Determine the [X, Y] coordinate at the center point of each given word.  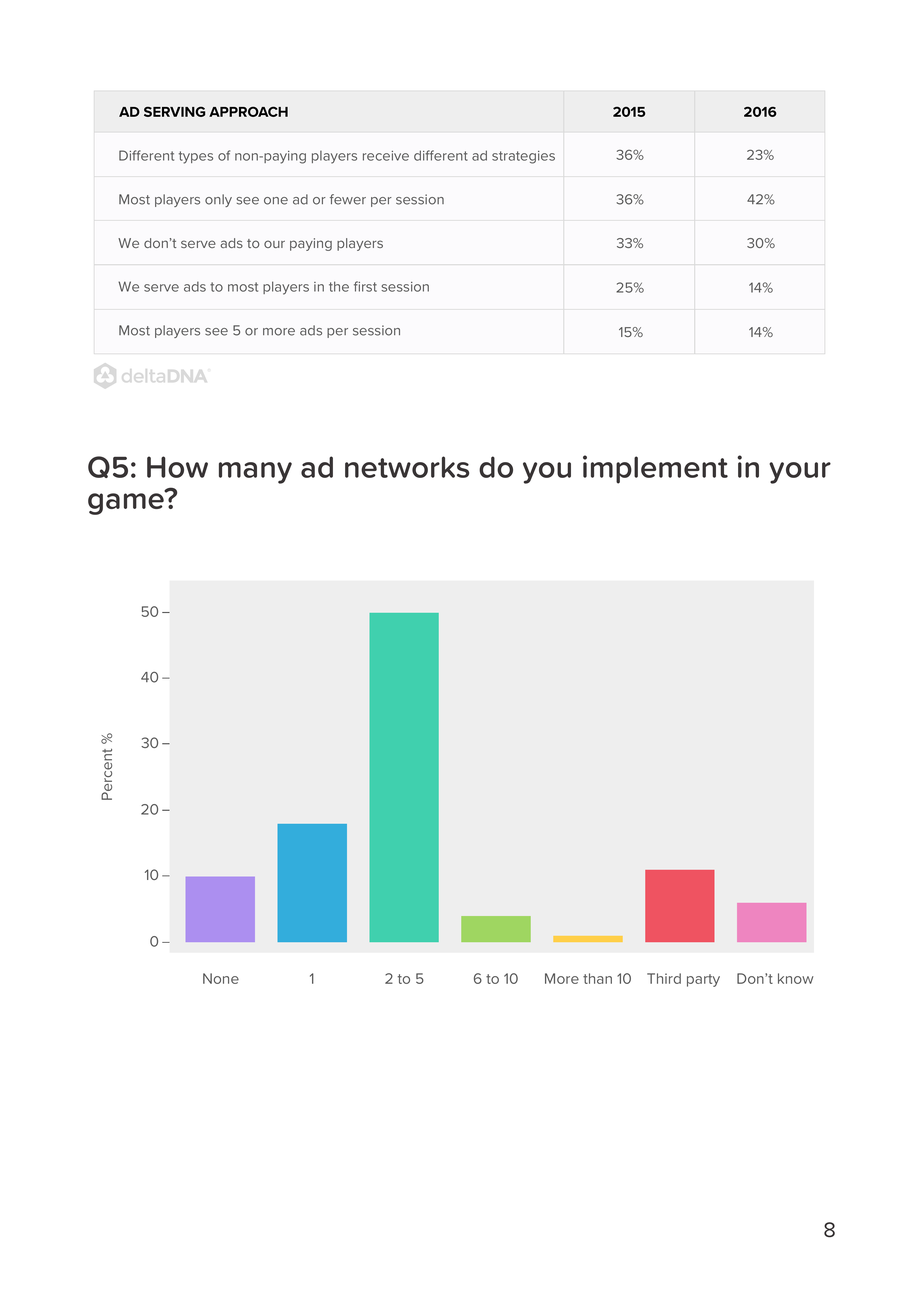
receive [386, 156]
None [221, 978]
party [703, 980]
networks [407, 467]
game [127, 503]
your [800, 473]
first [365, 286]
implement [655, 469]
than [597, 978]
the [339, 286]
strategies [523, 157]
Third [664, 978]
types [196, 157]
